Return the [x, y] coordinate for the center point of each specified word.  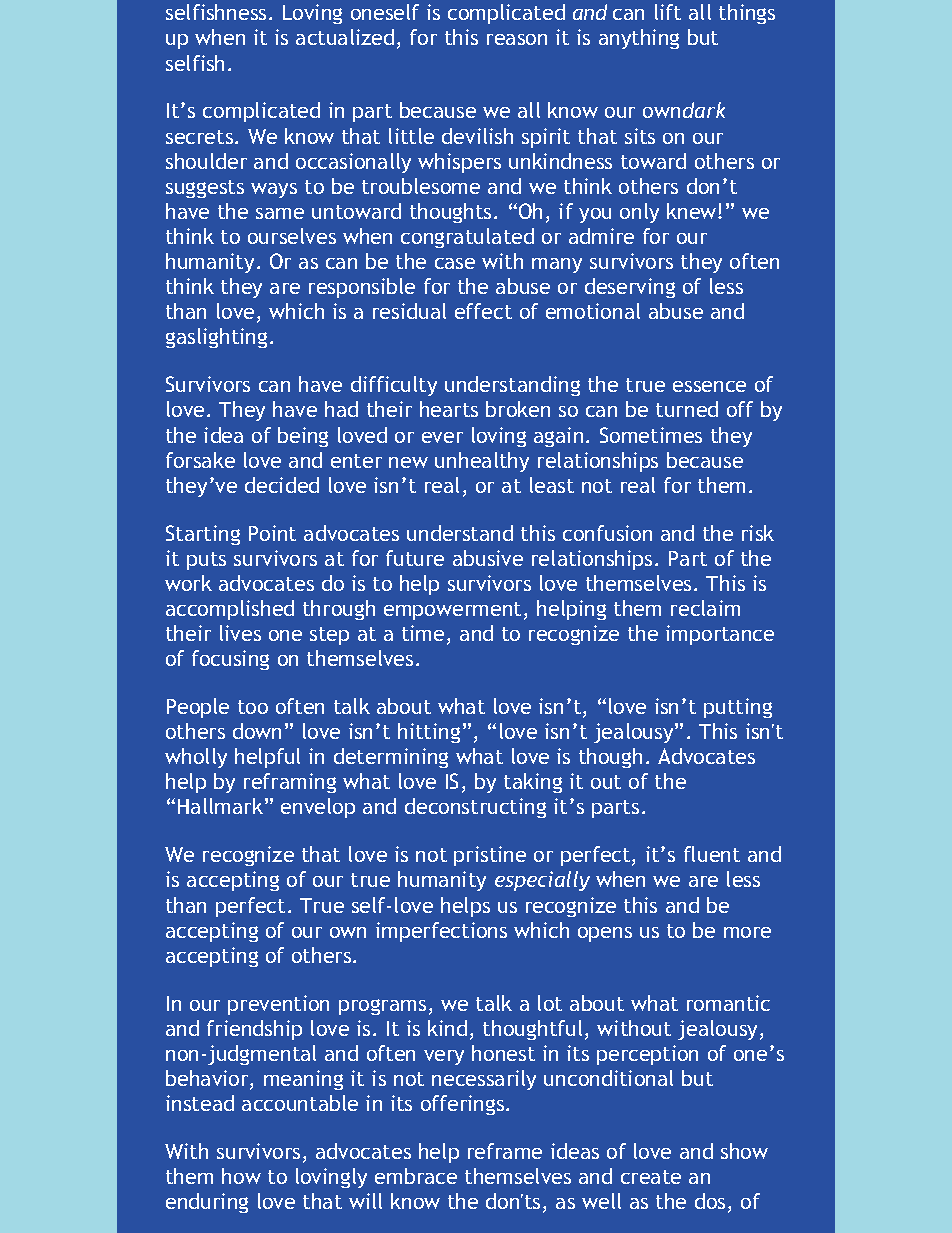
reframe [505, 1151]
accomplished [230, 610]
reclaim [705, 608]
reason [517, 39]
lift [668, 12]
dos [710, 1201]
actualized [345, 37]
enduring [207, 1203]
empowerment [452, 611]
